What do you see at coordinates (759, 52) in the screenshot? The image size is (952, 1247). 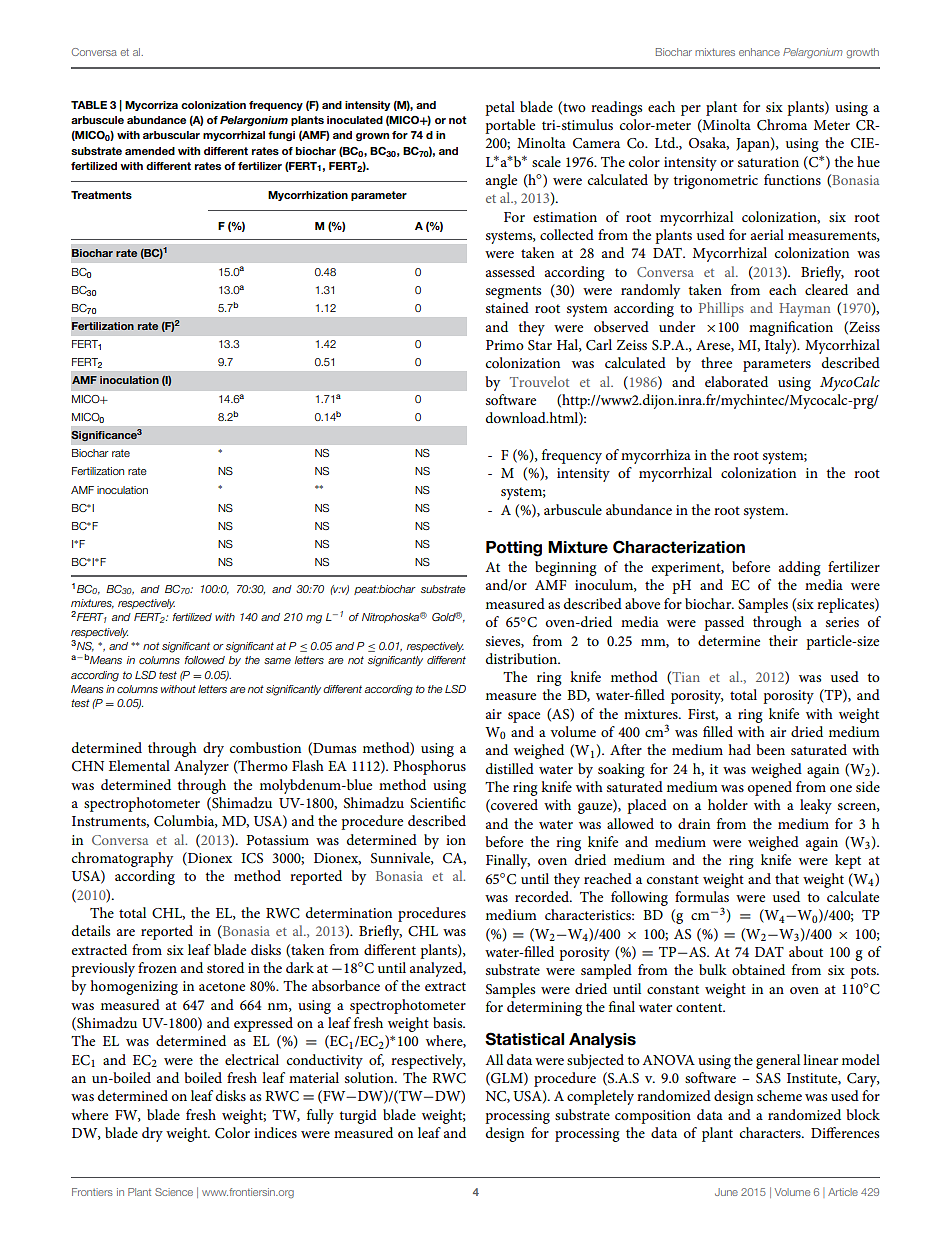 I see `enhance` at bounding box center [759, 52].
